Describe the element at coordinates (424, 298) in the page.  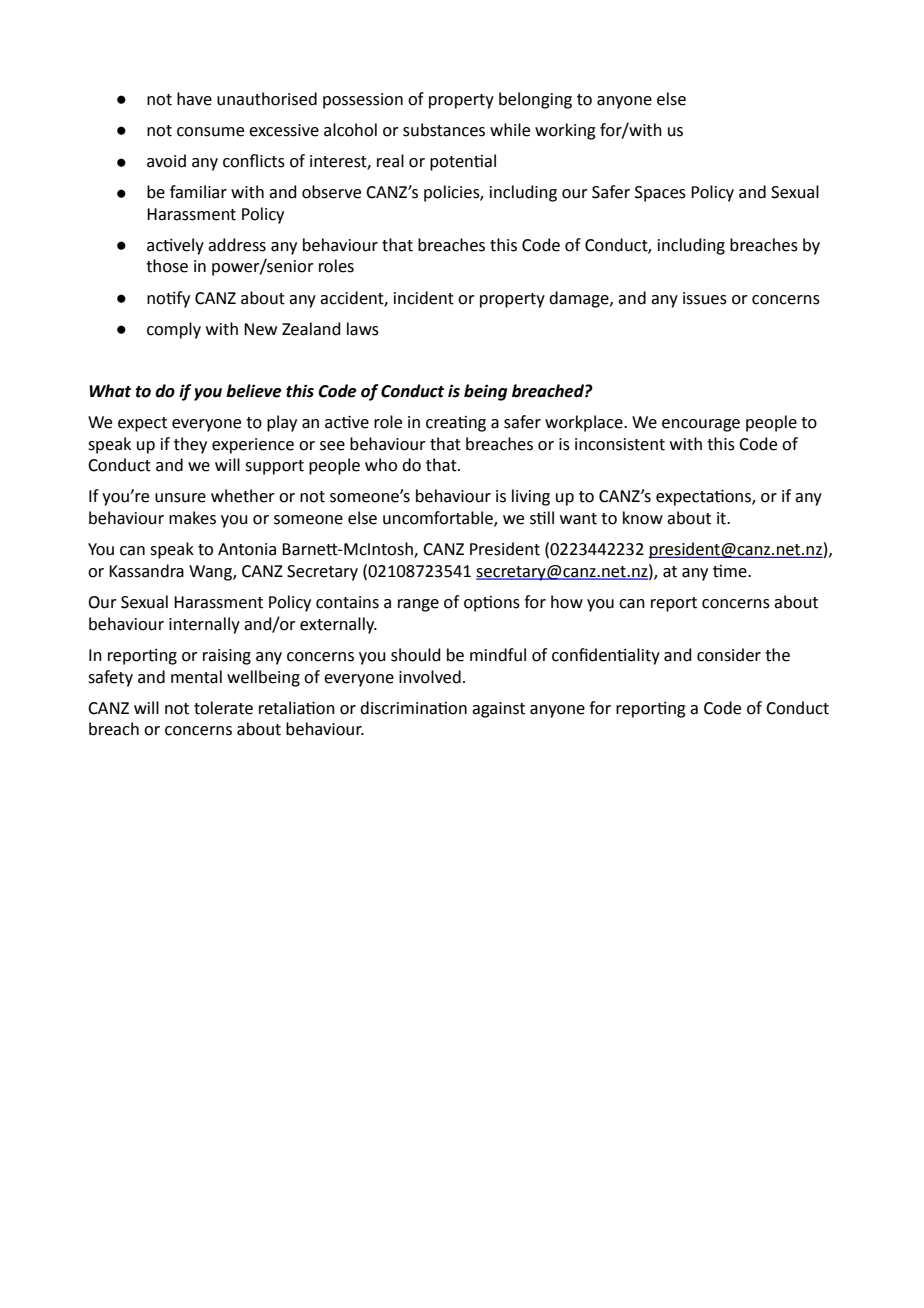
I see `incident` at that location.
